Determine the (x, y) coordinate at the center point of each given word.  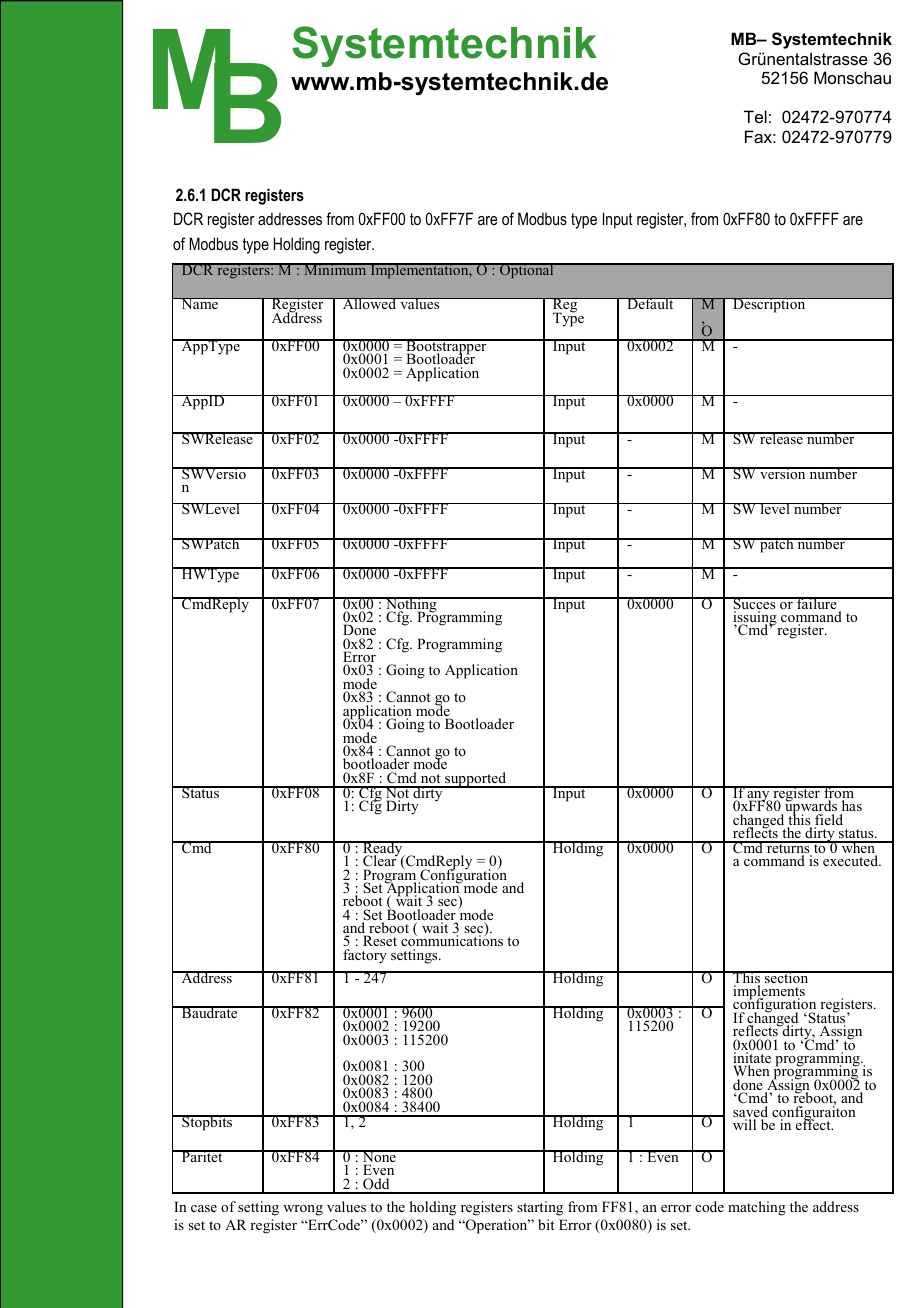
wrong (303, 1210)
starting (540, 1208)
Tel (755, 116)
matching (757, 1208)
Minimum (335, 269)
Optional (527, 271)
